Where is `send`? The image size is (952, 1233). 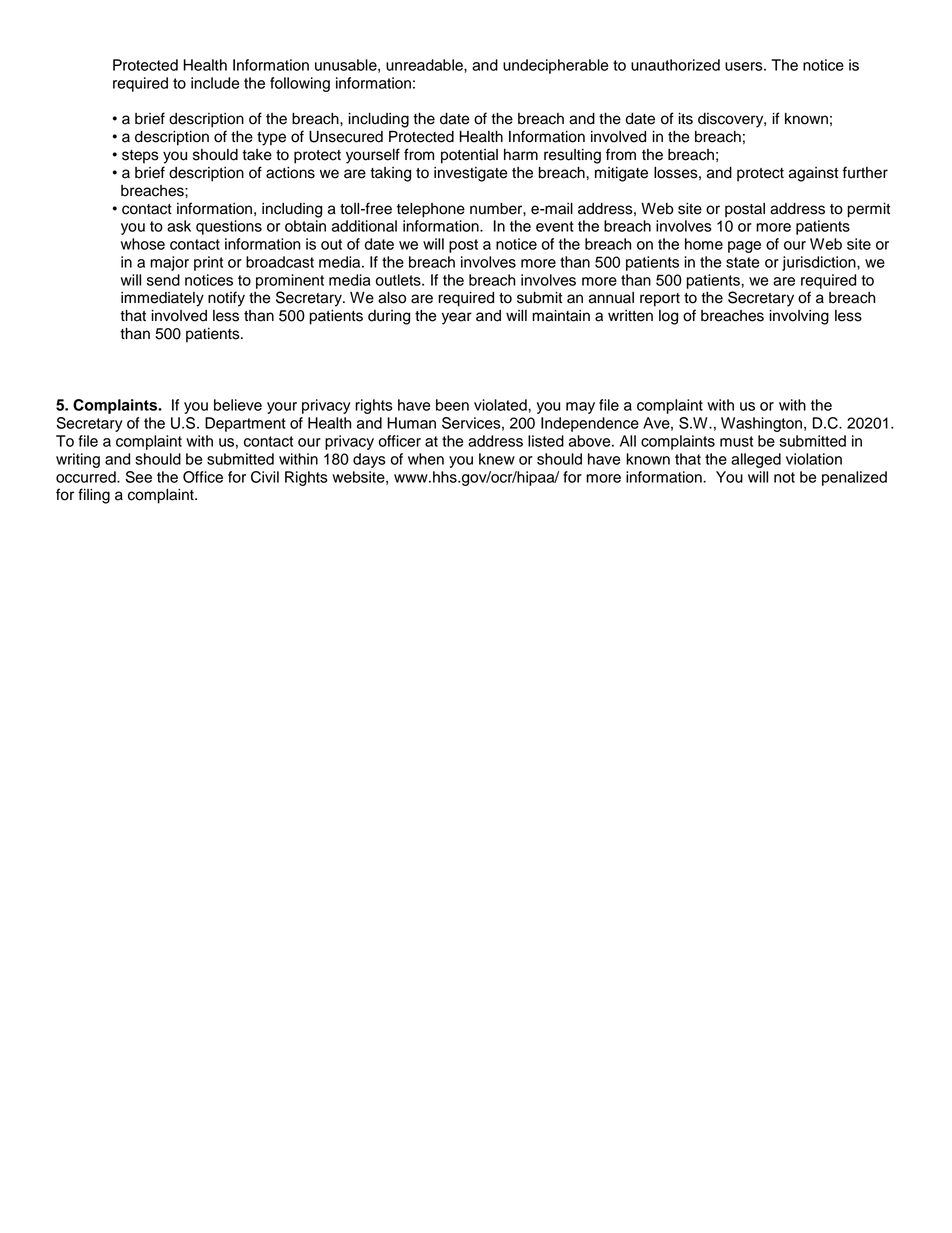 send is located at coordinates (163, 280).
